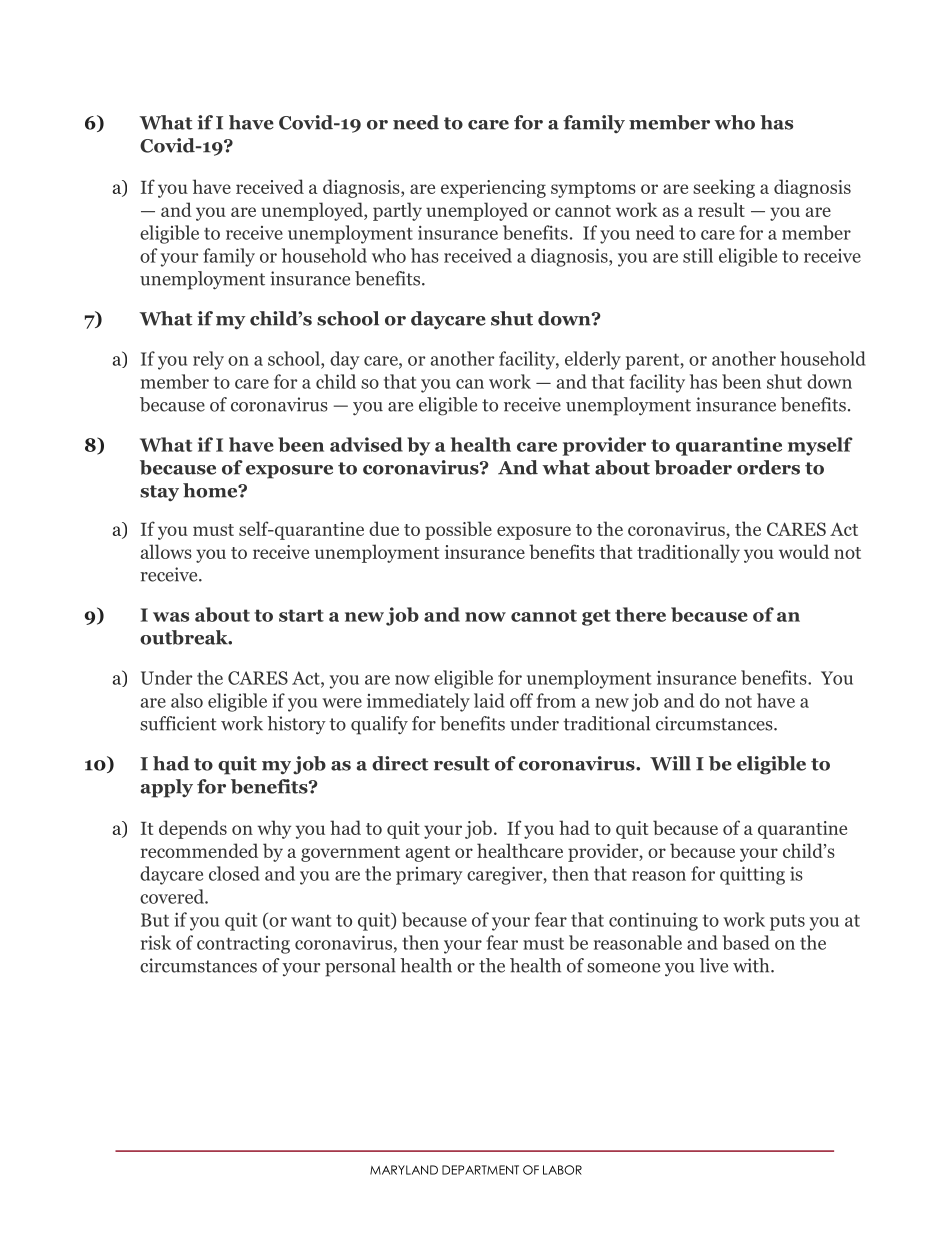 The height and width of the image is (1233, 952). I want to click on partly, so click(397, 211).
